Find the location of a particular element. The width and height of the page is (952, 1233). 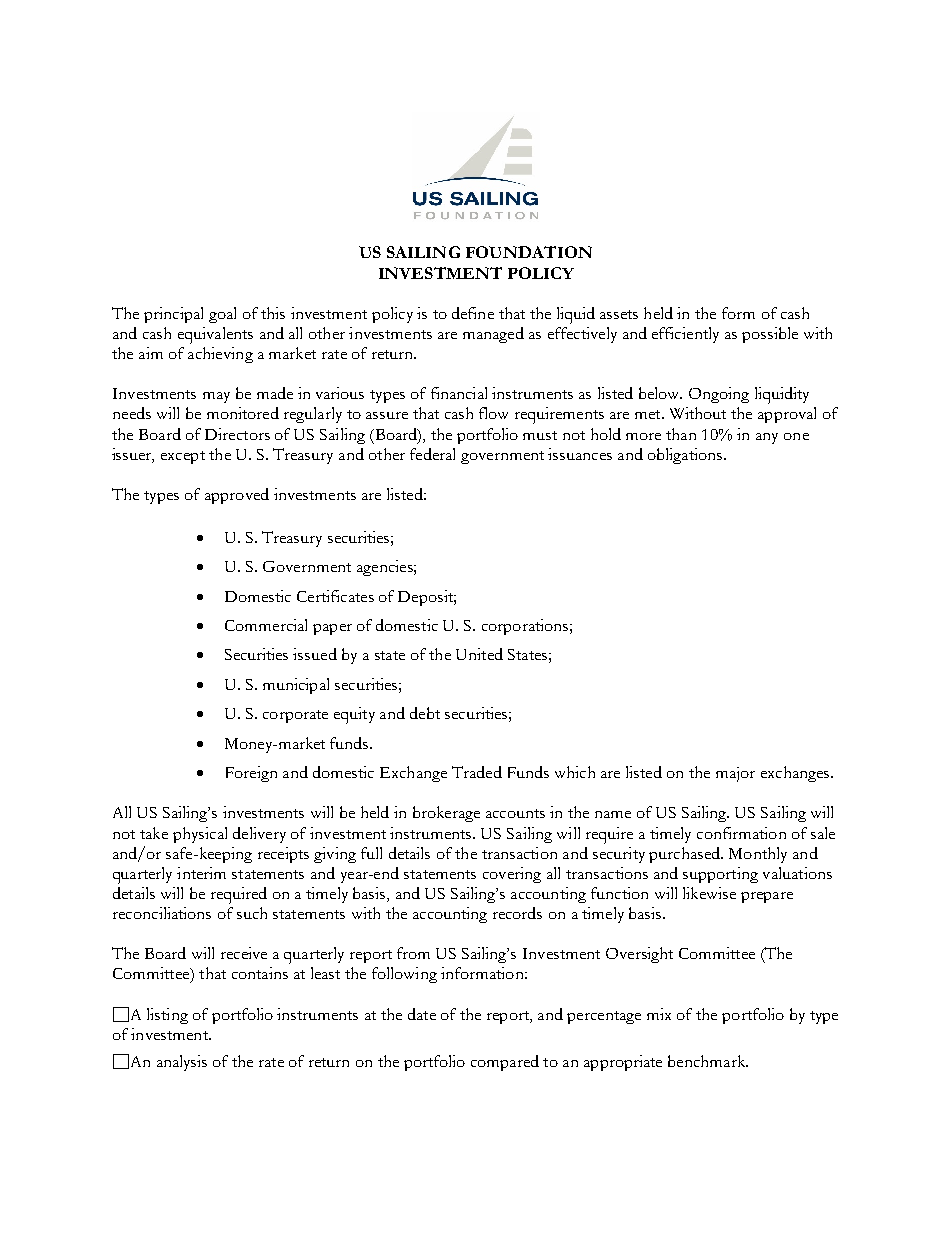

major is located at coordinates (735, 774).
